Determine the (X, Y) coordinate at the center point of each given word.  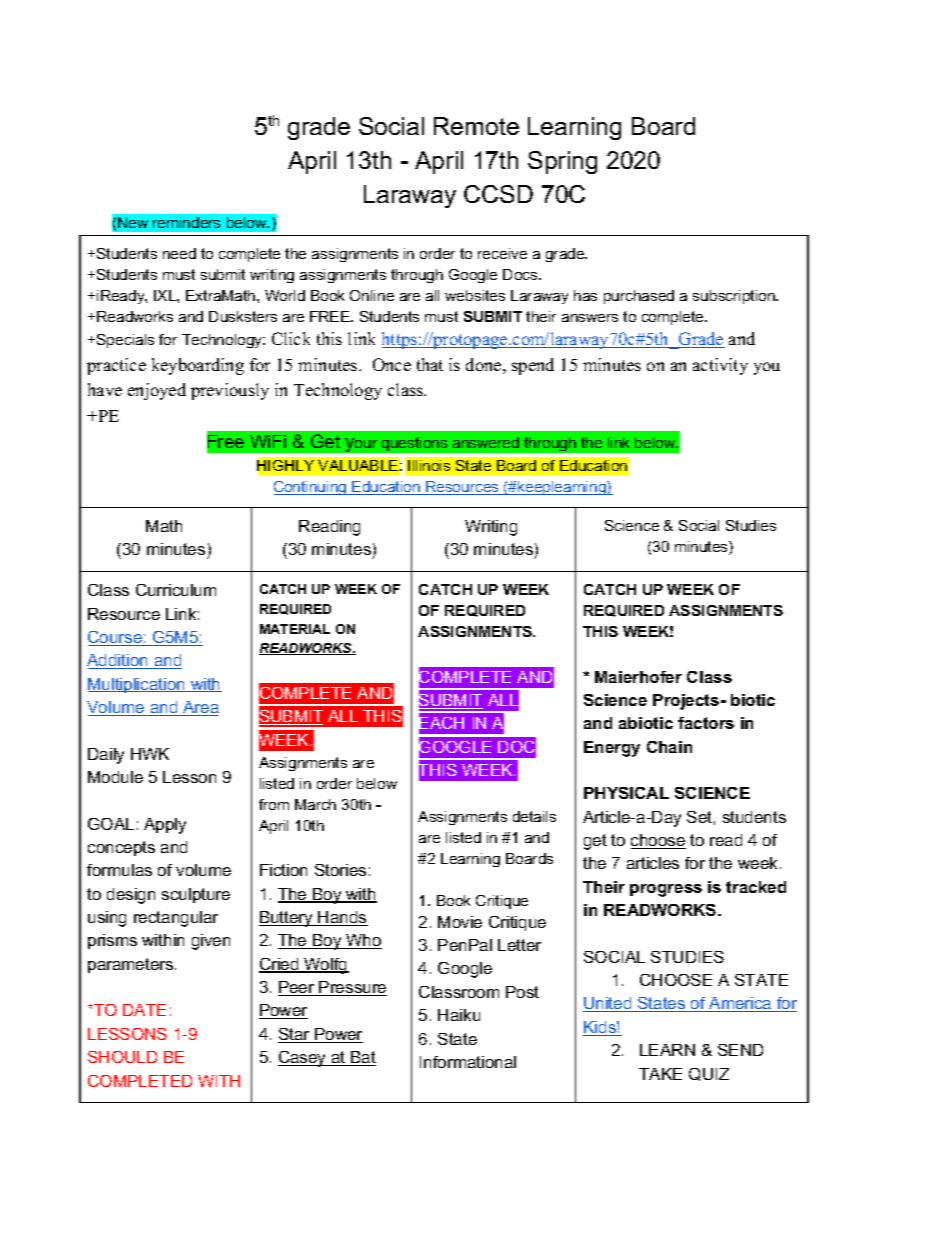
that (430, 364)
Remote (476, 126)
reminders (186, 222)
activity (720, 366)
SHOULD (122, 1057)
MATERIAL (295, 629)
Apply (165, 826)
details (534, 816)
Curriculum (176, 590)
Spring (562, 162)
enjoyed (157, 391)
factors (706, 723)
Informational (468, 1062)
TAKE (660, 1074)
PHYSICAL (626, 793)
